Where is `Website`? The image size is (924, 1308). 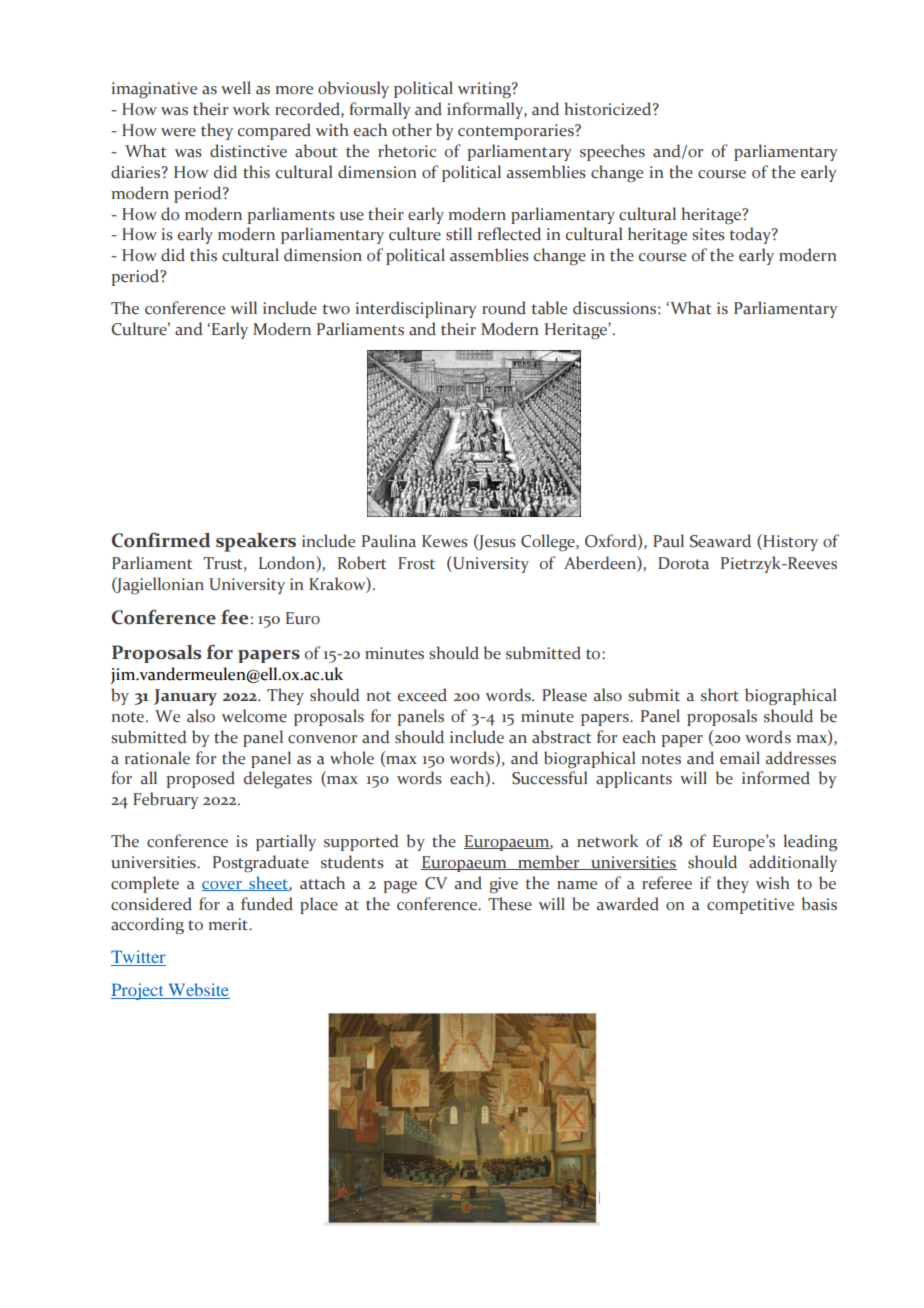 Website is located at coordinates (198, 991).
